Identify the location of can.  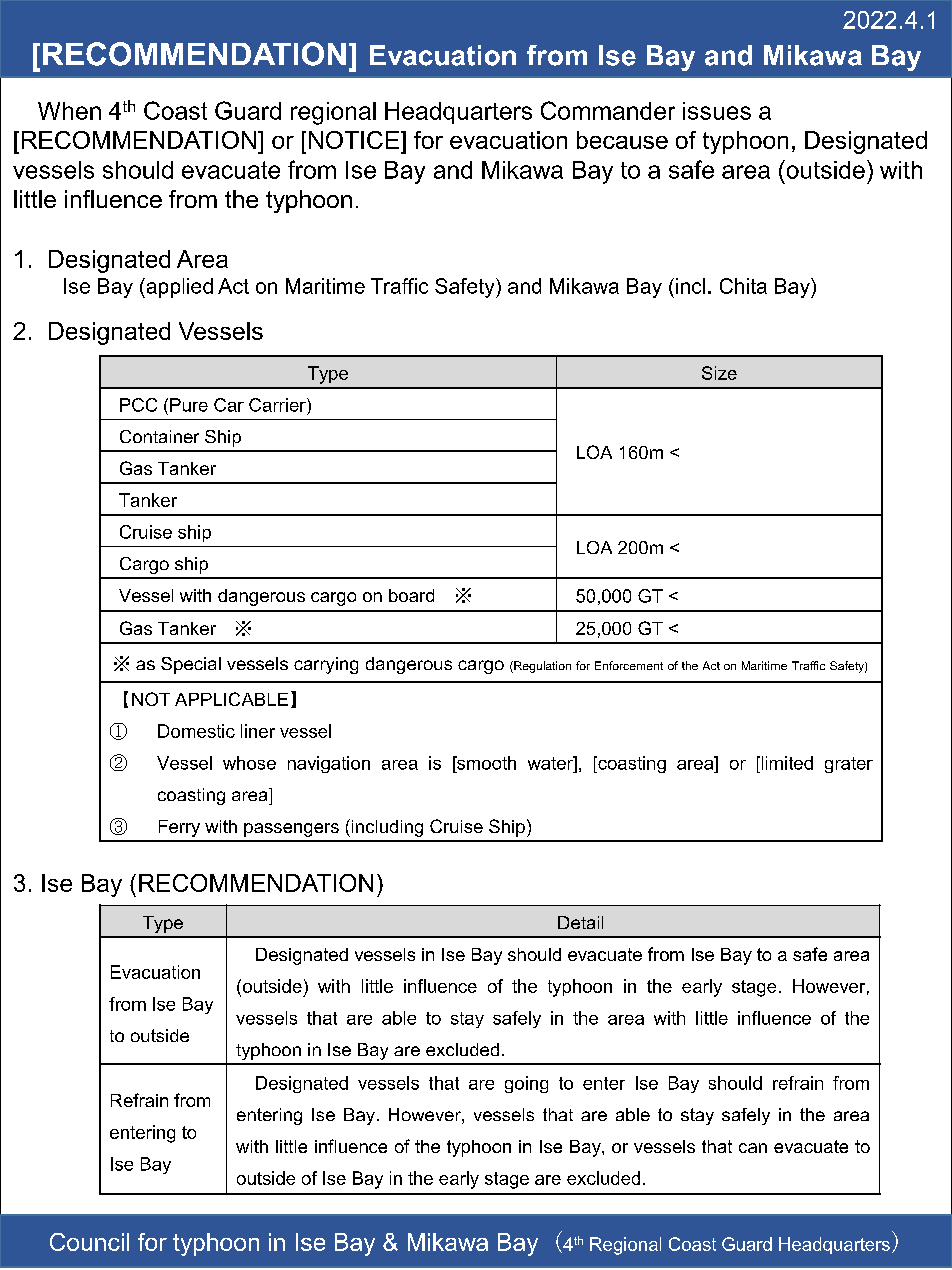
(753, 1148).
